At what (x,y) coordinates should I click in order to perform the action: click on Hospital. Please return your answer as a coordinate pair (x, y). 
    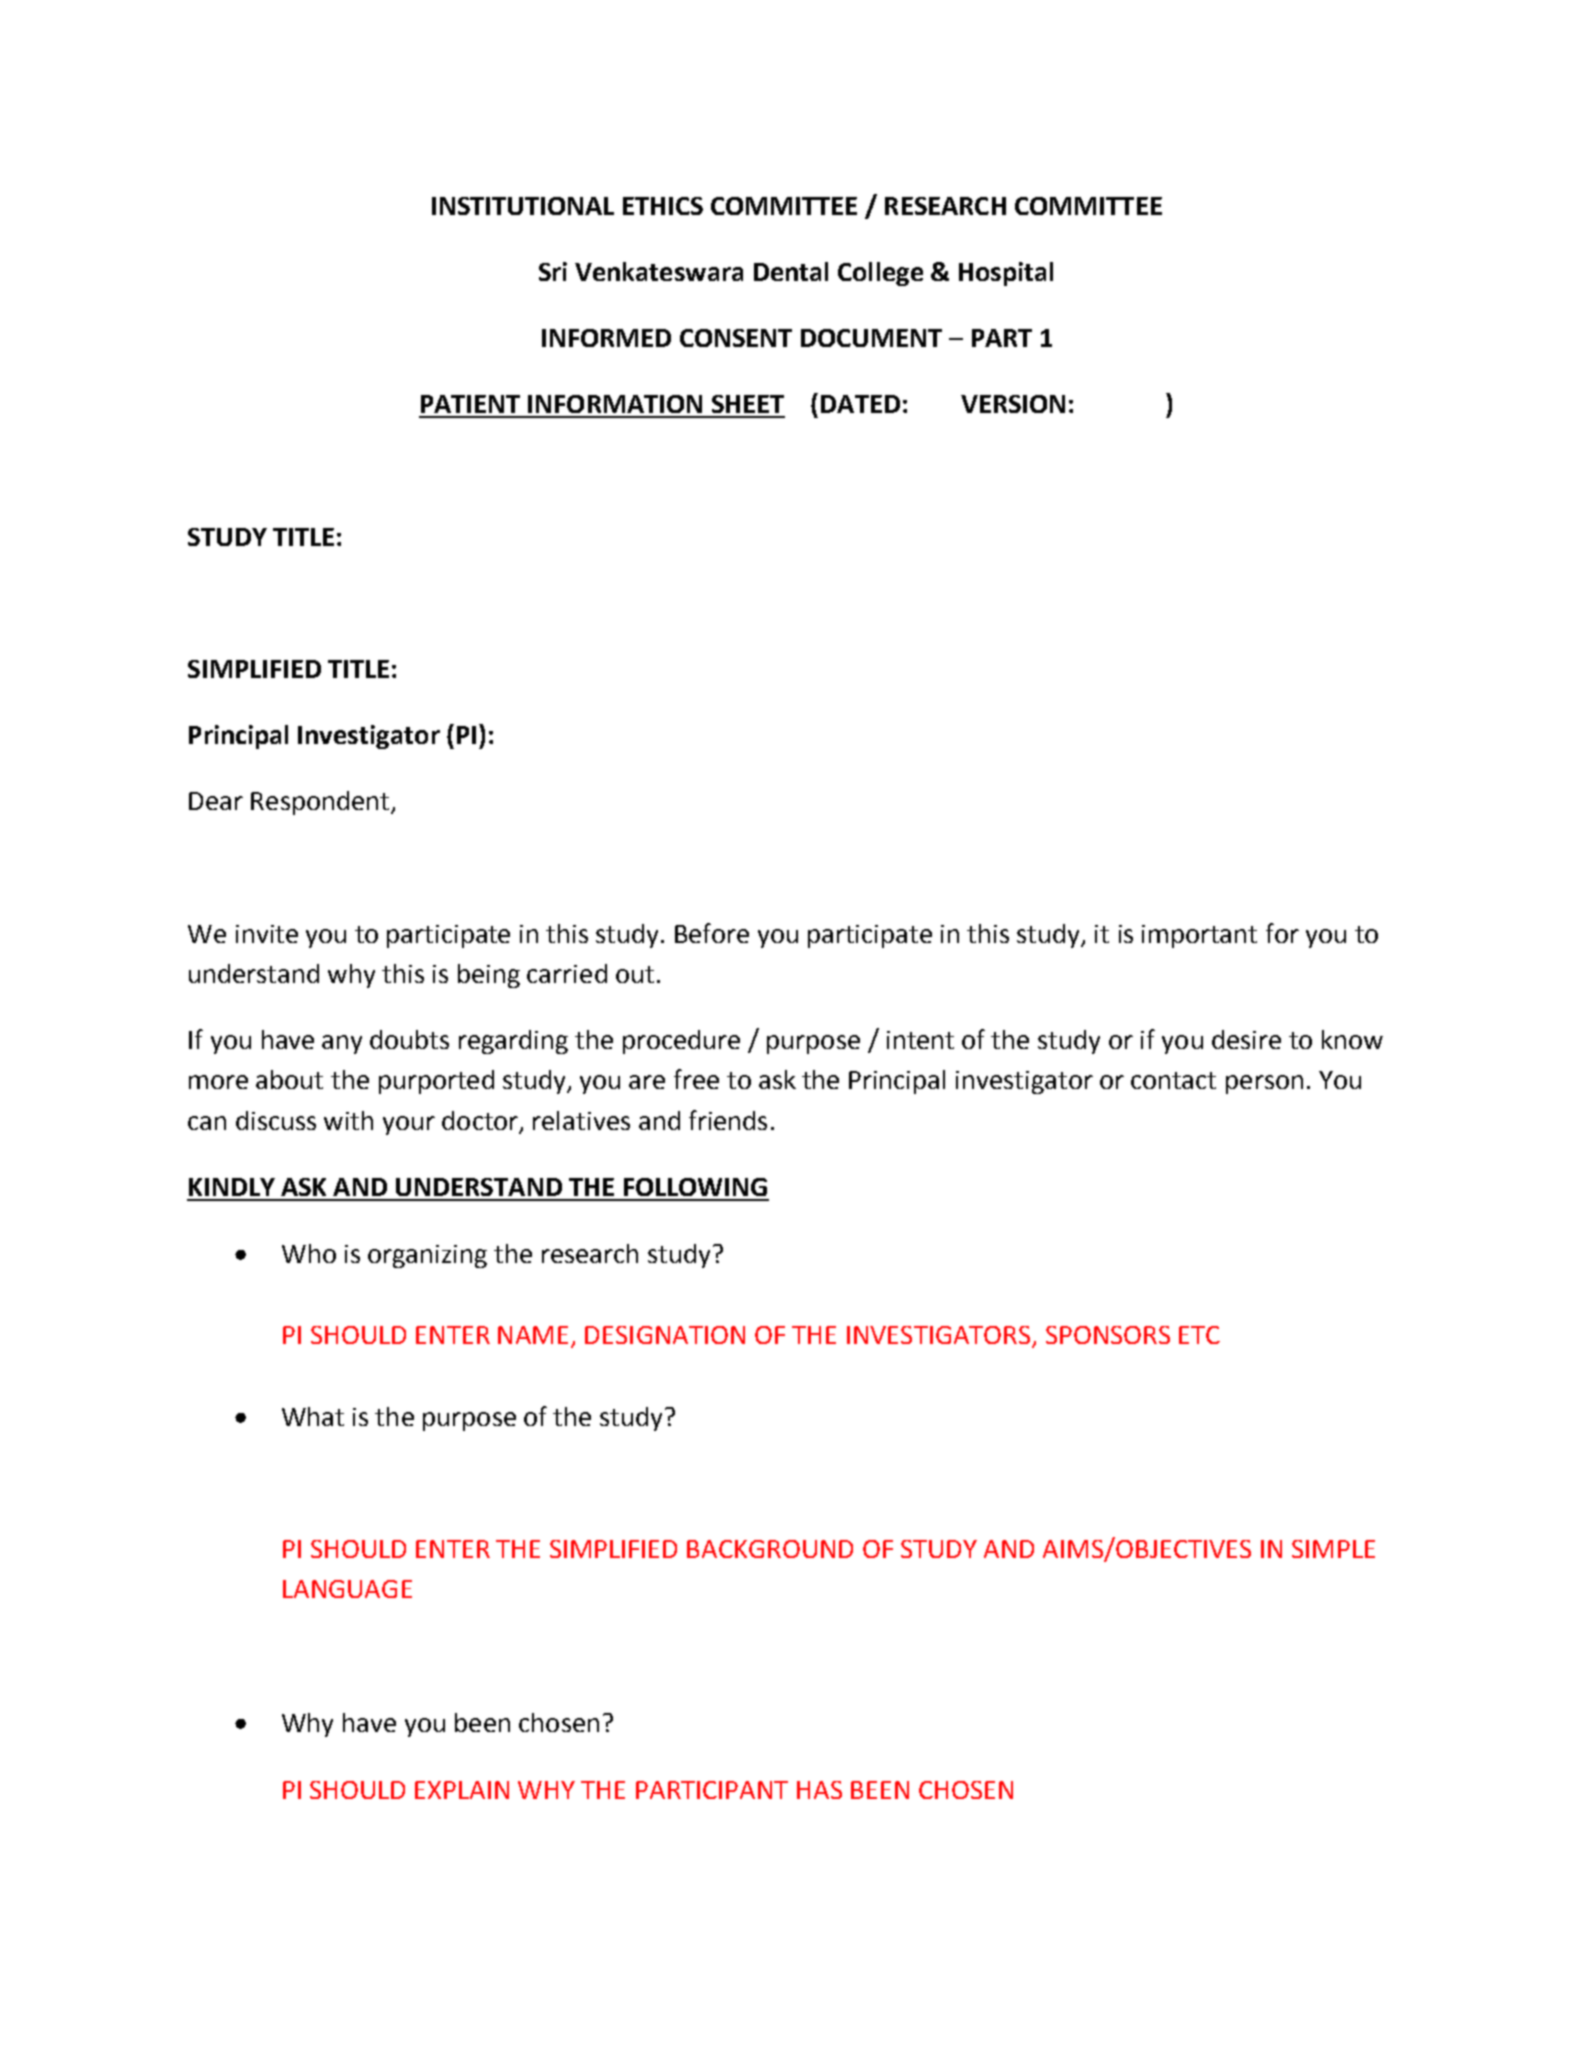
    Looking at the image, I should click on (1006, 274).
